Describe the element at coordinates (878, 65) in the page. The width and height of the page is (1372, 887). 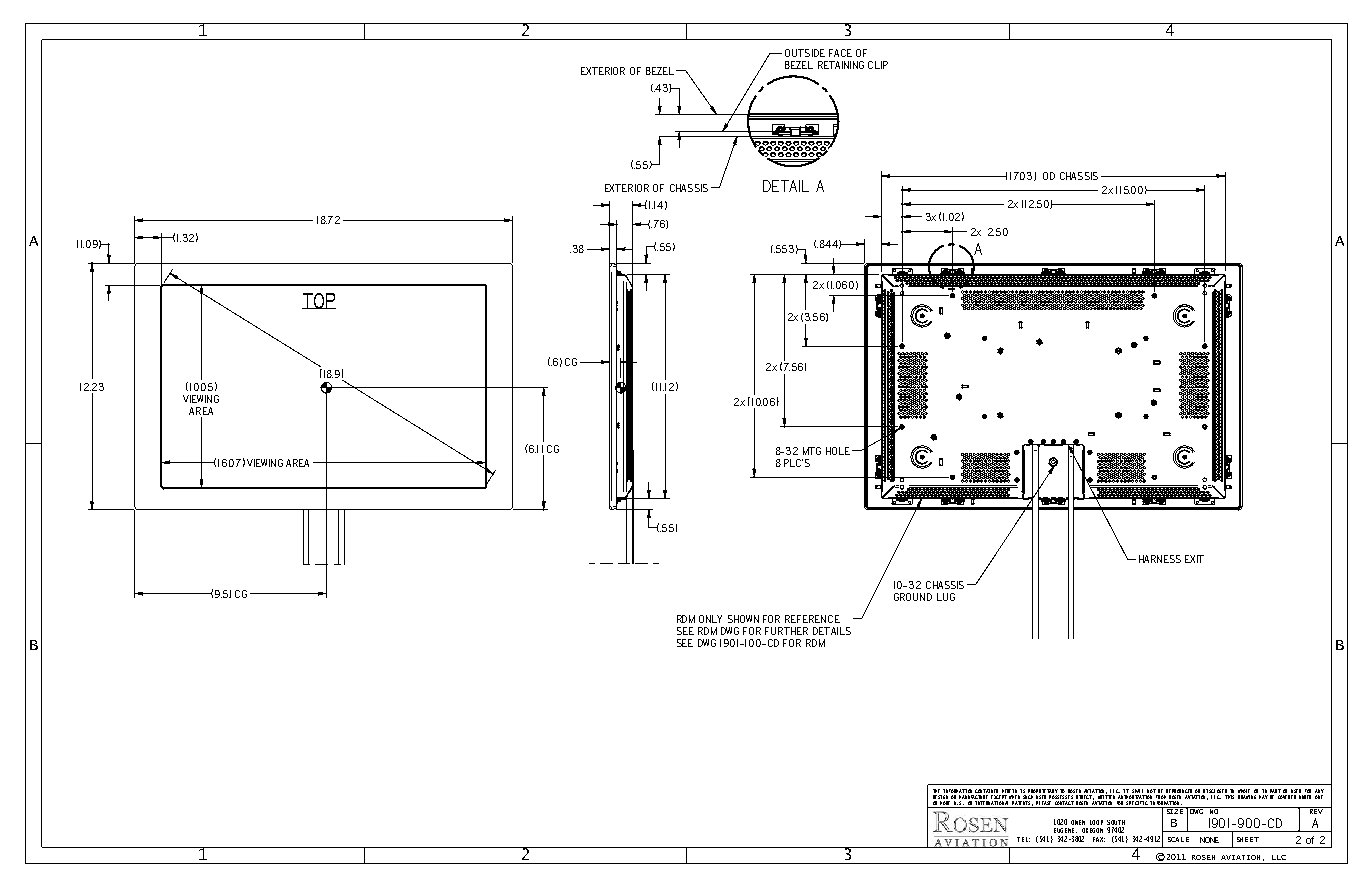
I see `CLIP` at that location.
